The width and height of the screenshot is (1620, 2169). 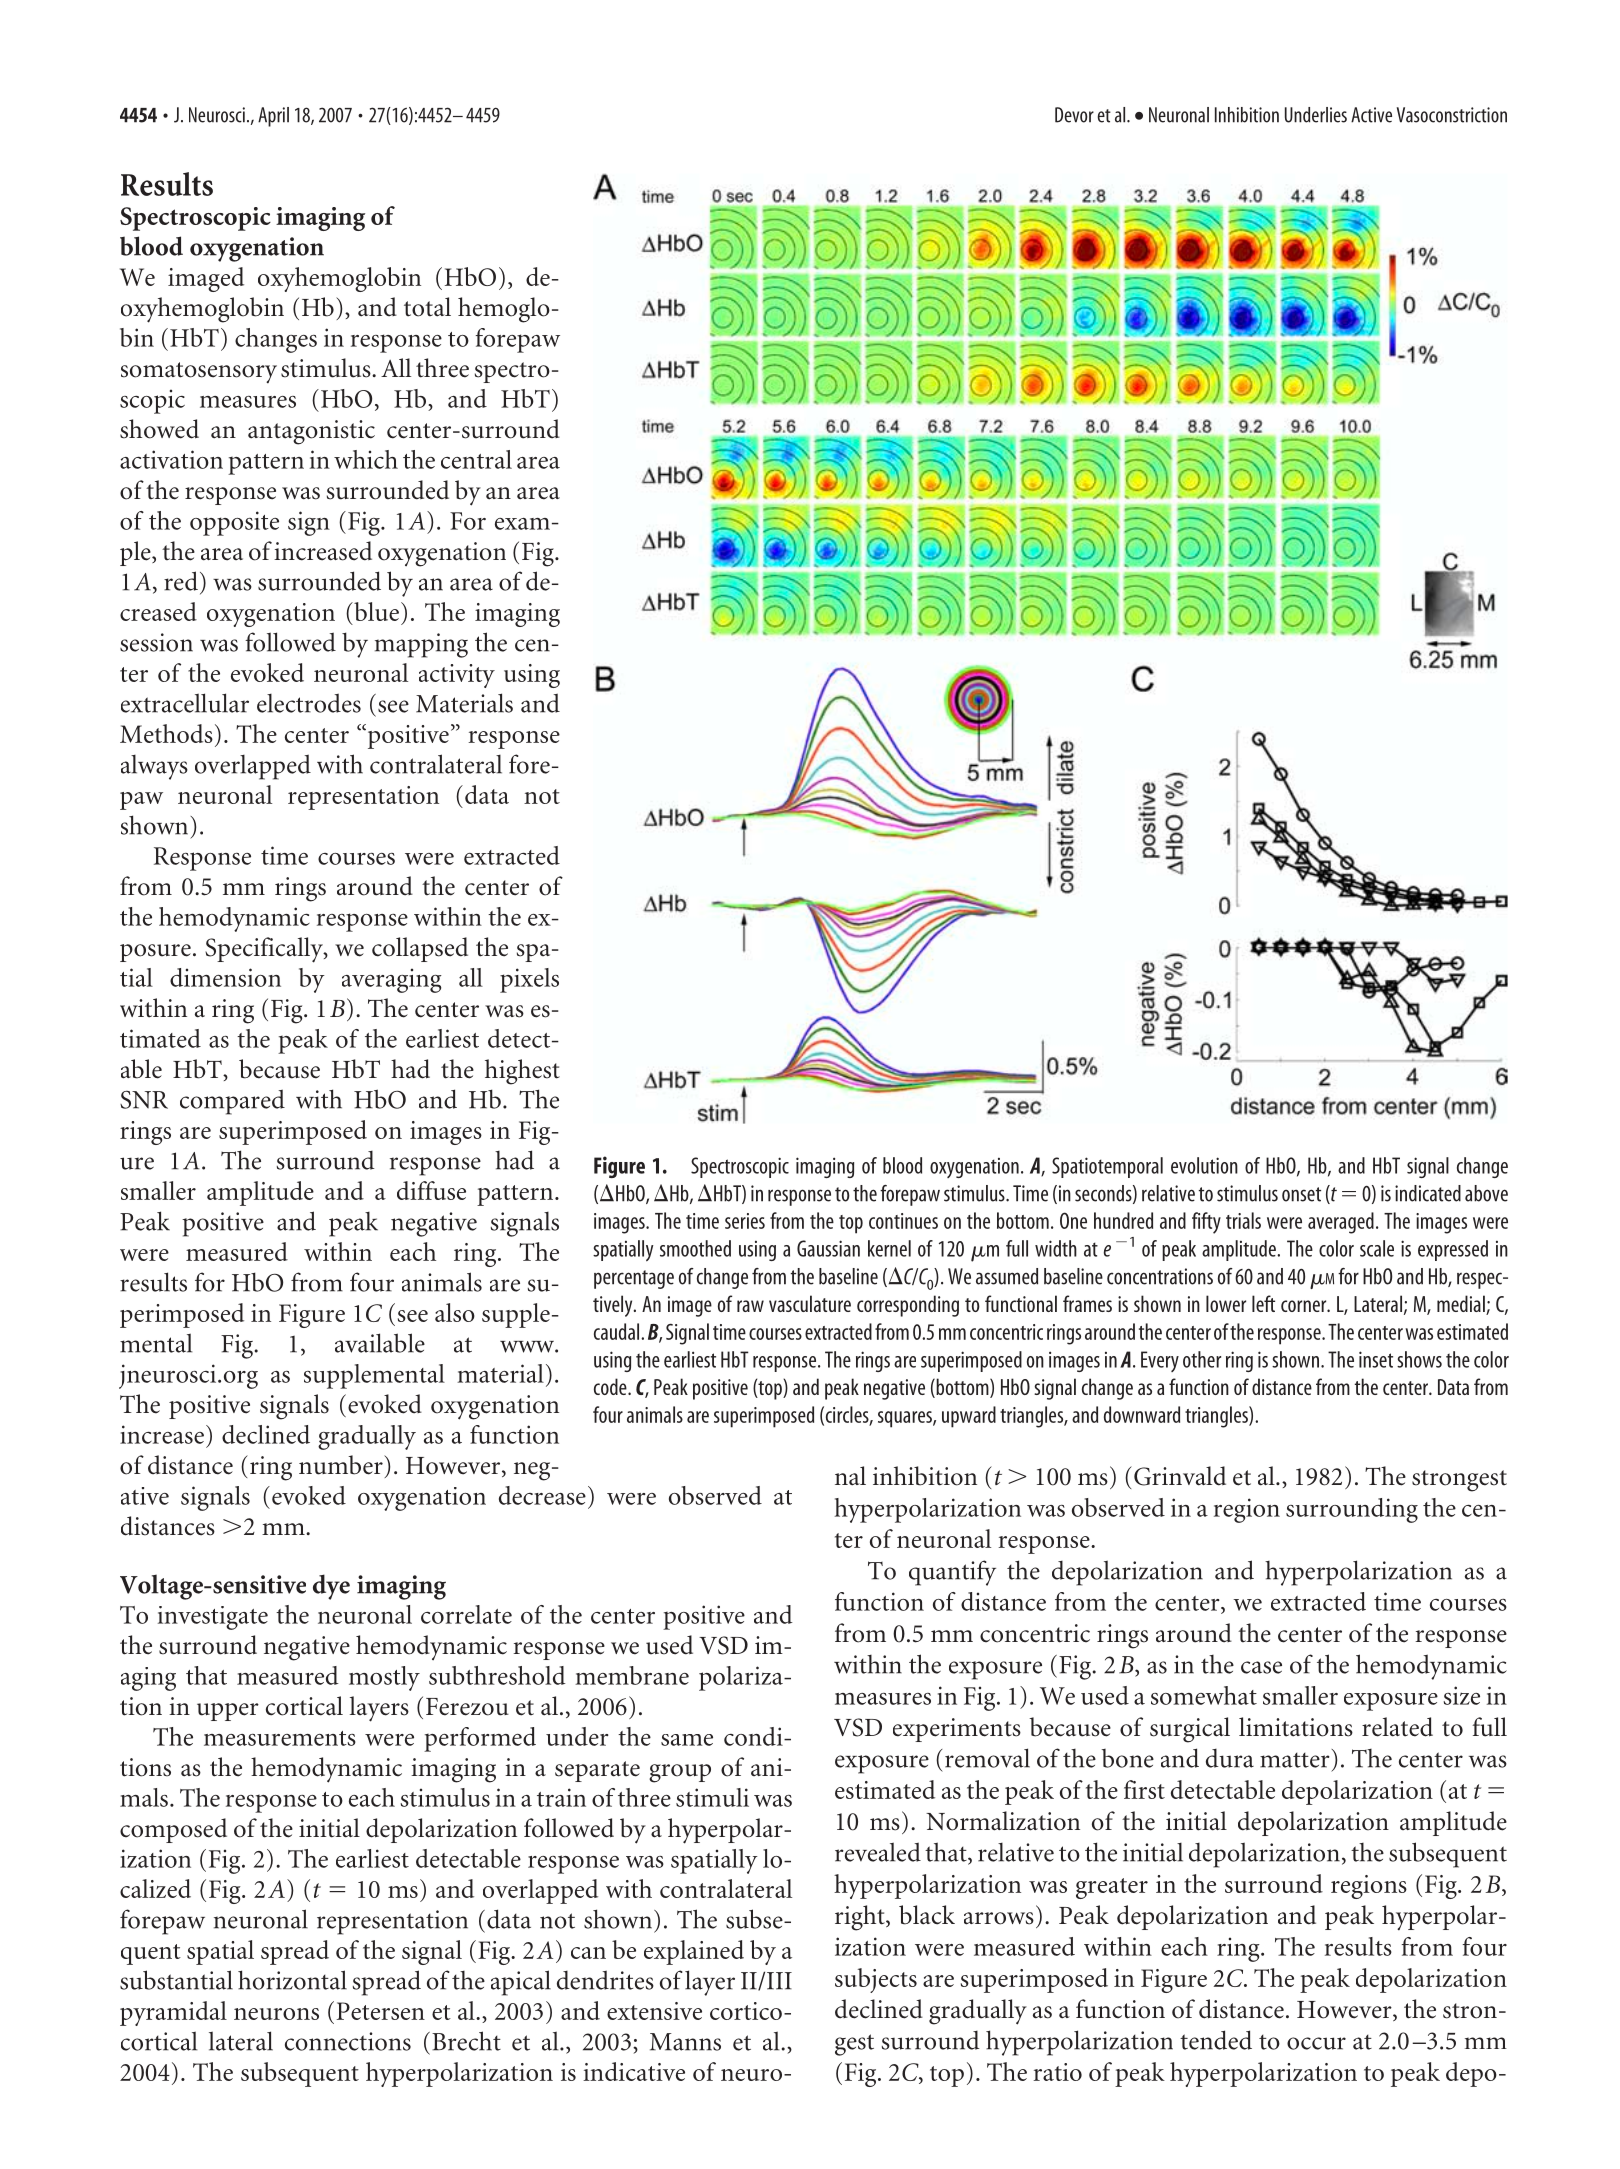 I want to click on horizontal, so click(x=292, y=1980).
